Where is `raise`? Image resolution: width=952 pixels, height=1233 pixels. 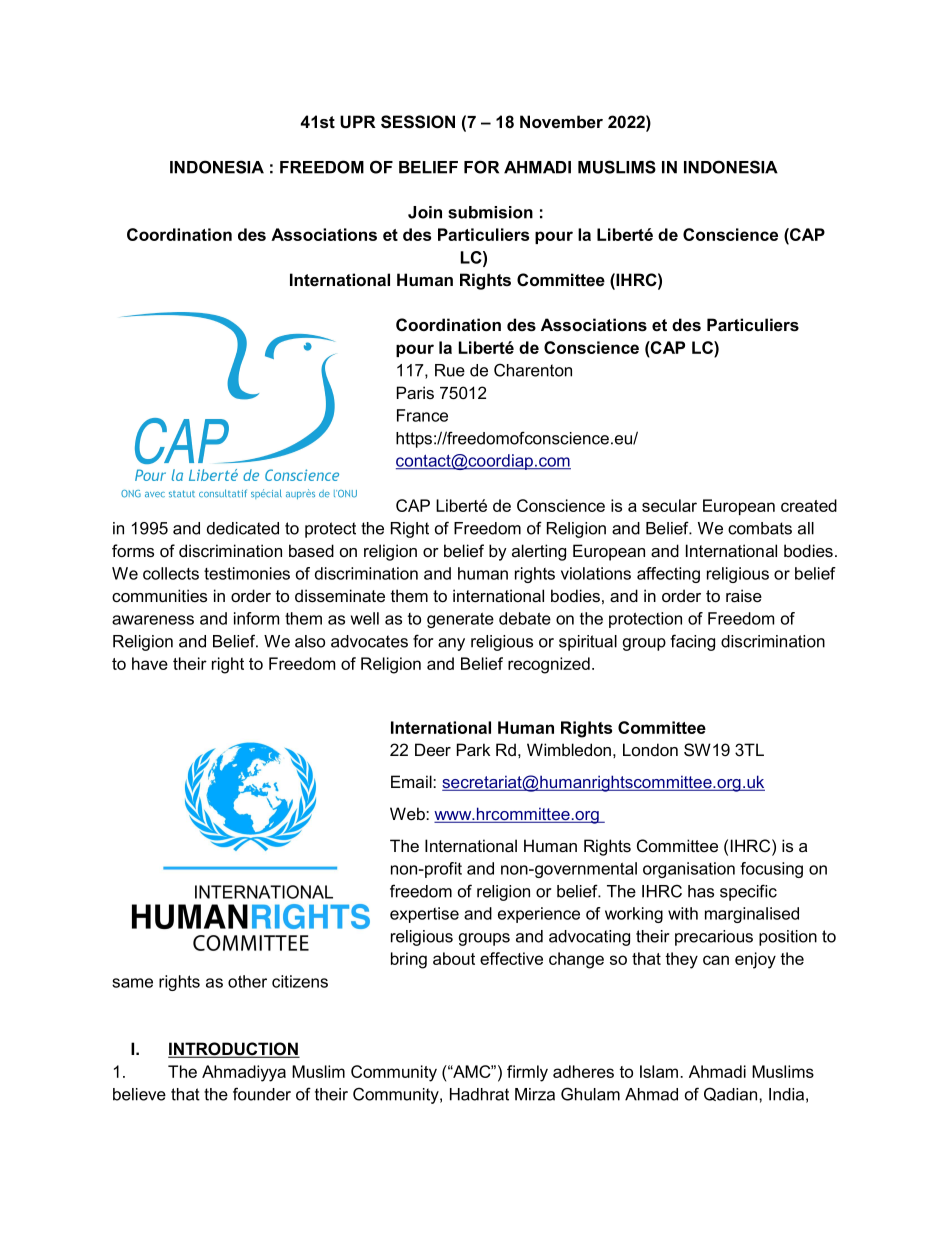 raise is located at coordinates (744, 596).
